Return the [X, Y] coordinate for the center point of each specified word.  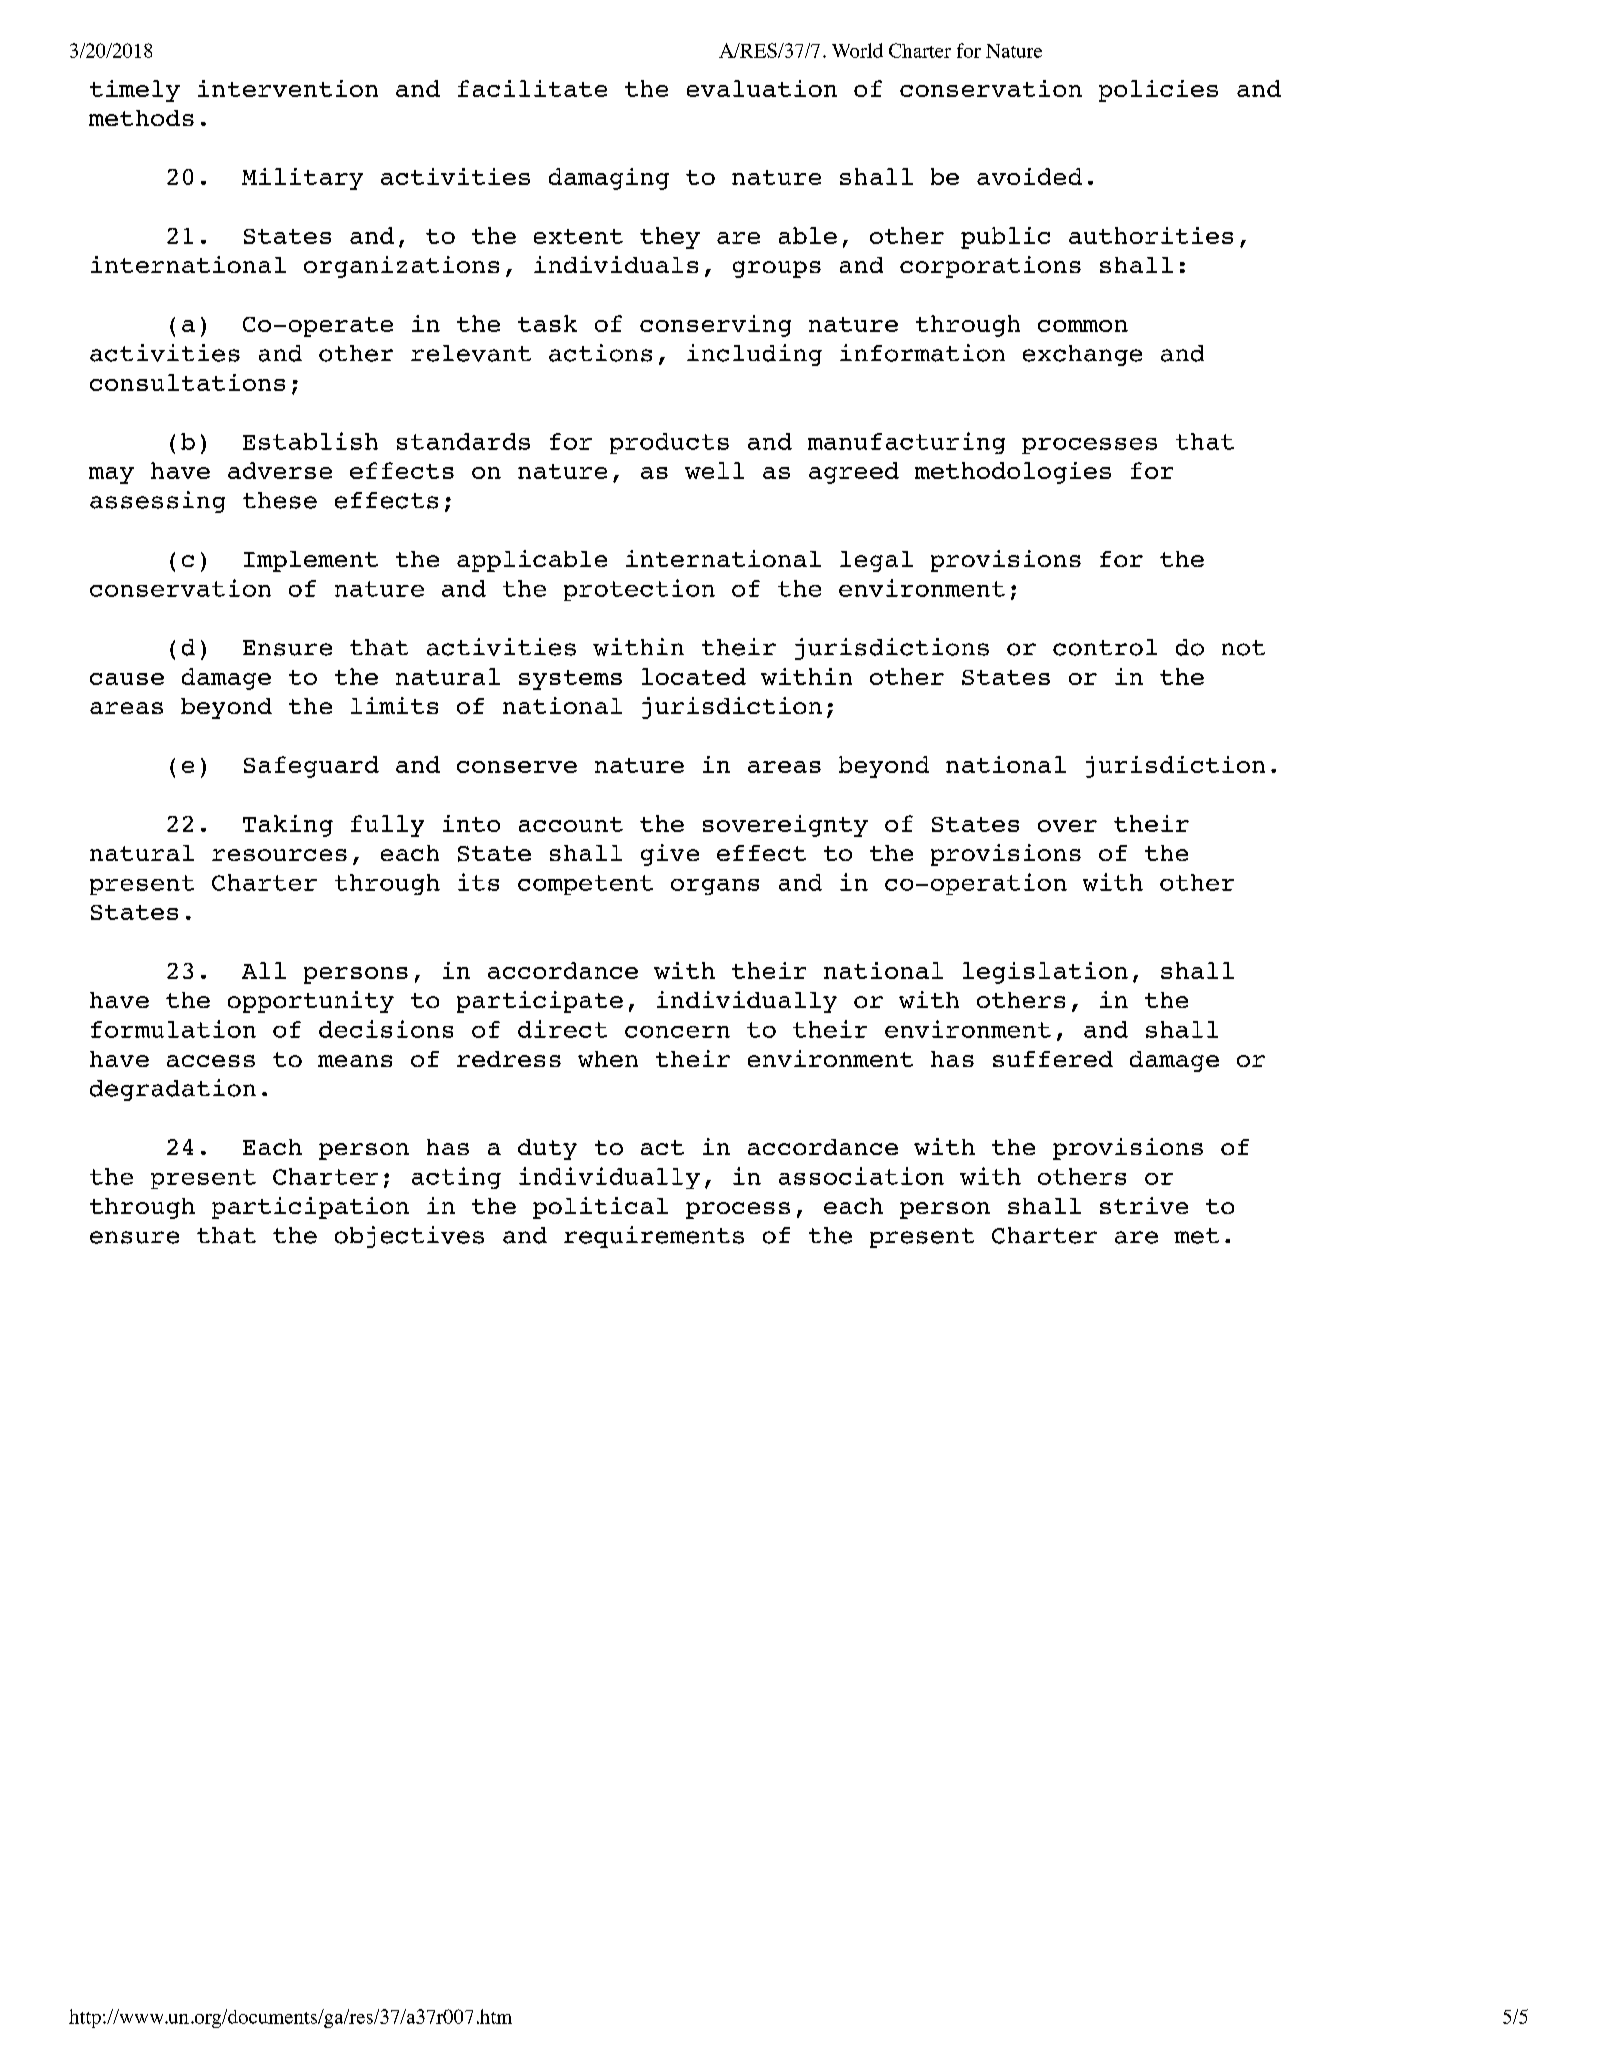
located [694, 676]
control [1105, 647]
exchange [1082, 355]
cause [127, 679]
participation [310, 1208]
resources [279, 855]
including [754, 355]
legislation [1045, 973]
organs [715, 887]
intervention [288, 88]
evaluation [762, 88]
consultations [187, 382]
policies [1158, 91]
